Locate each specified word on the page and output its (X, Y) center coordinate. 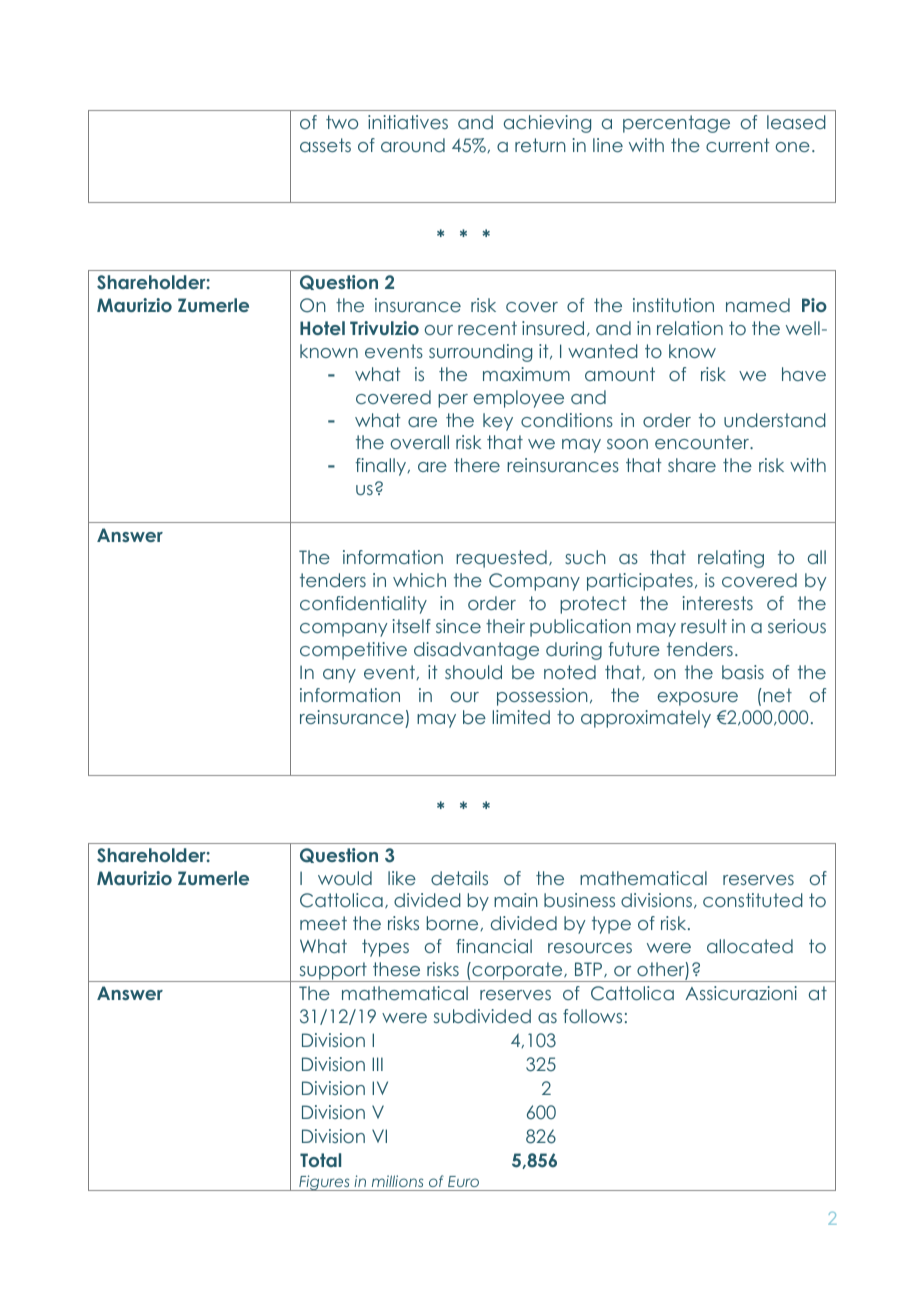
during (574, 651)
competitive (353, 651)
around (413, 145)
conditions (567, 420)
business (579, 900)
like (402, 878)
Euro (463, 1181)
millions (397, 1181)
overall (420, 442)
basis (743, 672)
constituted (753, 900)
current (738, 145)
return (540, 145)
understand (775, 420)
